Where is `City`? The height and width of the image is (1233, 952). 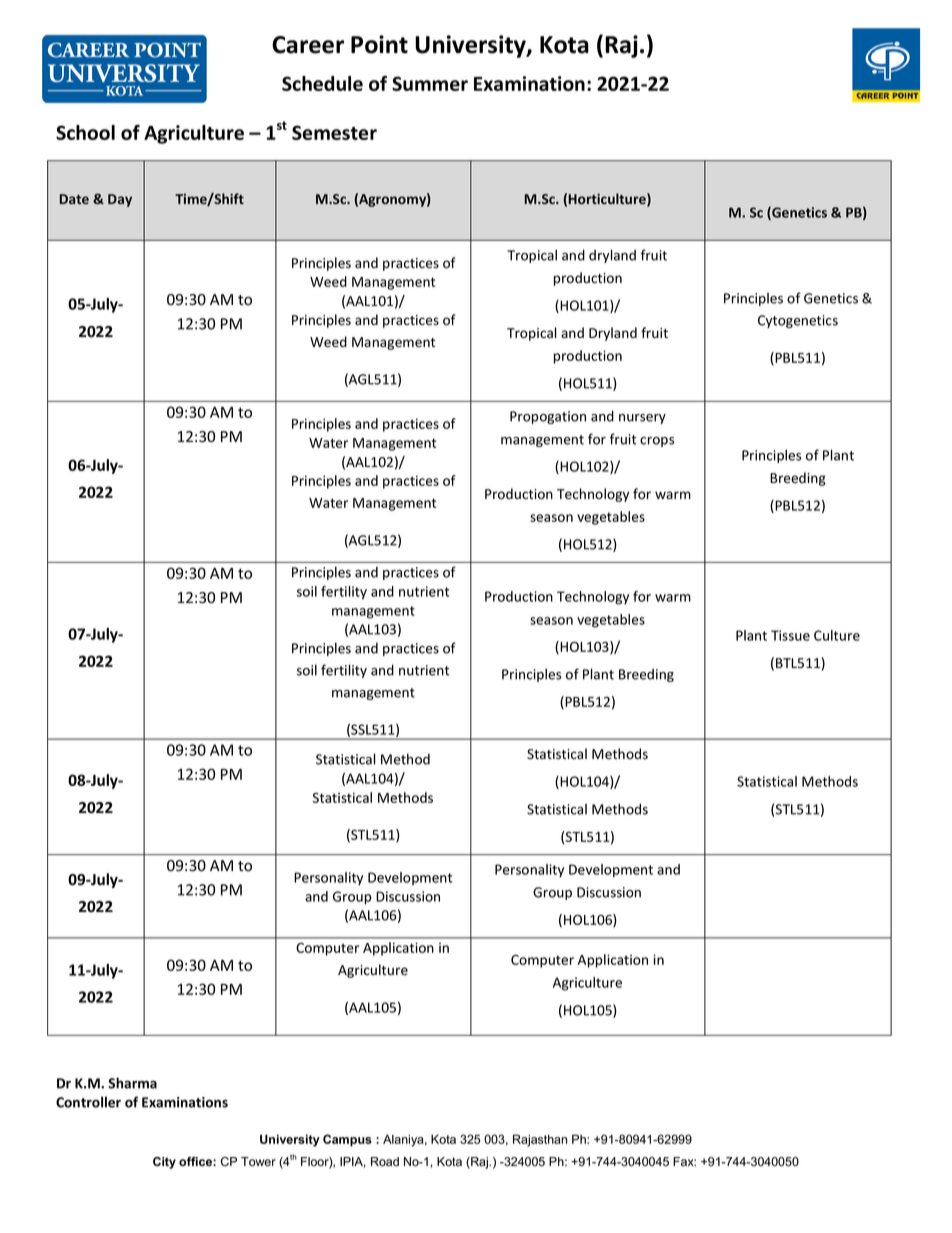 City is located at coordinates (164, 1163).
